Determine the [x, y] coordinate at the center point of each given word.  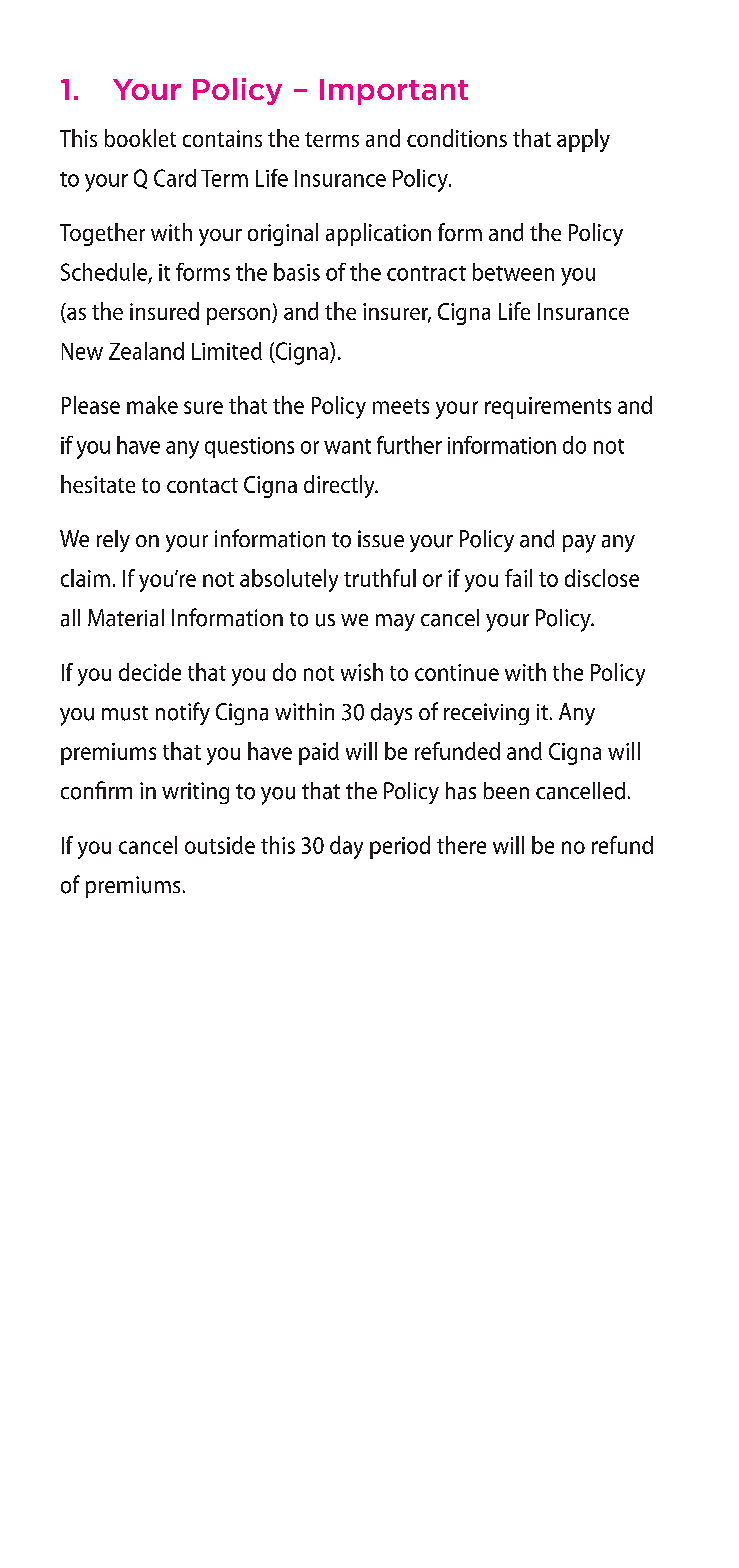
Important [394, 92]
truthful [380, 578]
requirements [548, 408]
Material [126, 618]
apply [583, 140]
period [400, 847]
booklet [140, 138]
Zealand [146, 351]
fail [518, 578]
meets [401, 406]
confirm [96, 790]
